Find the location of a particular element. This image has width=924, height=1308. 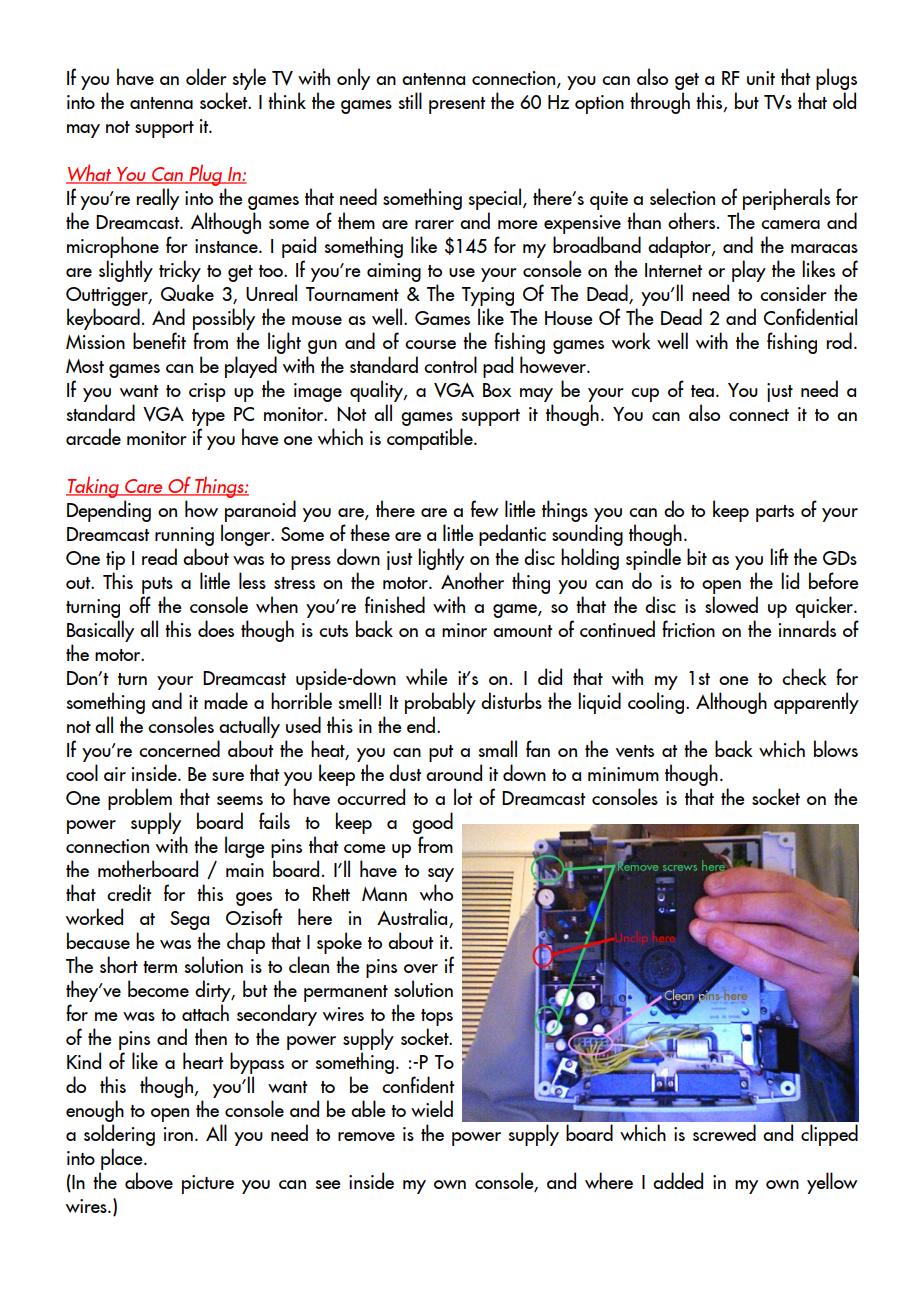

Sega is located at coordinates (189, 922).
